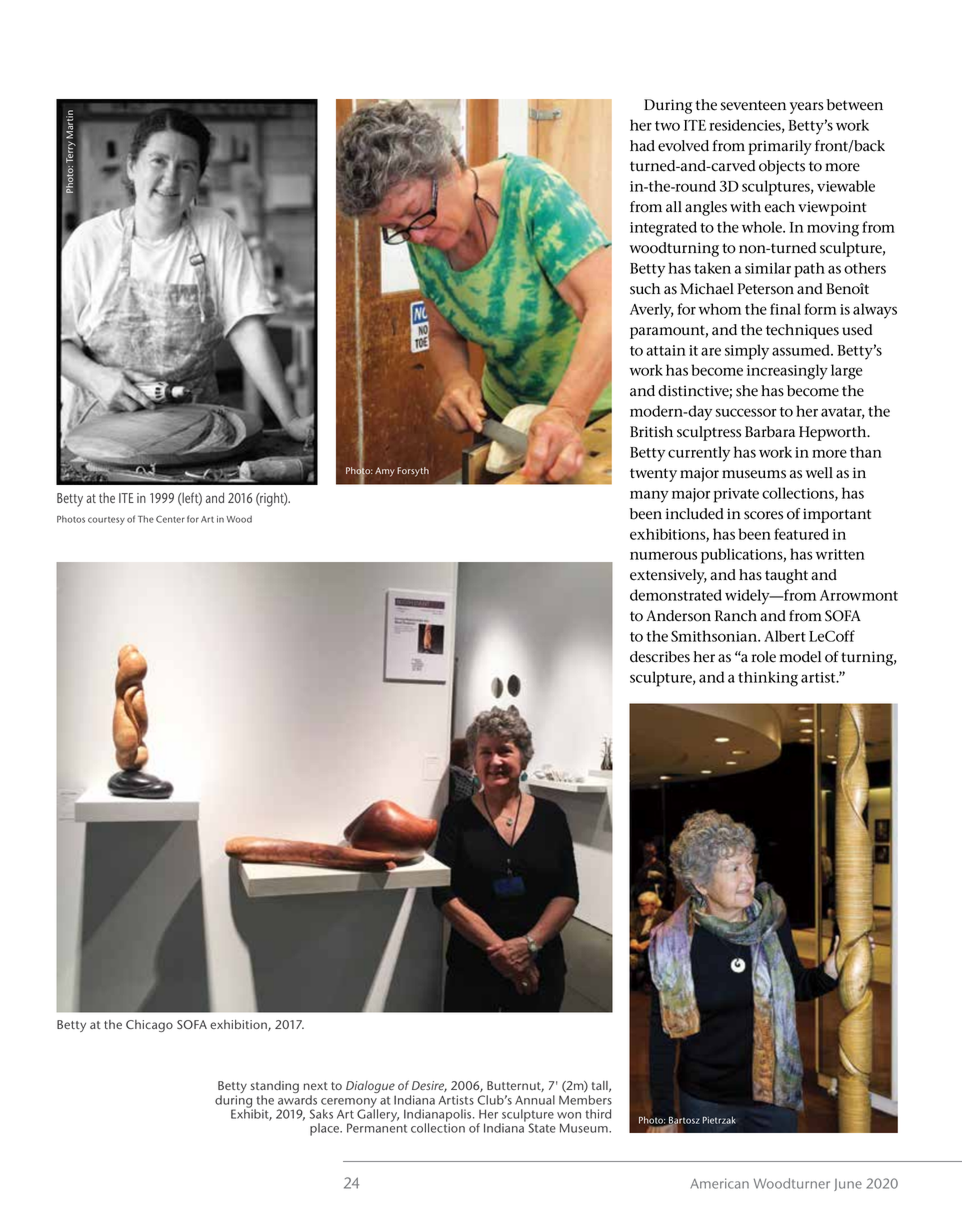 The width and height of the page is (962, 1232). I want to click on standing, so click(274, 1088).
